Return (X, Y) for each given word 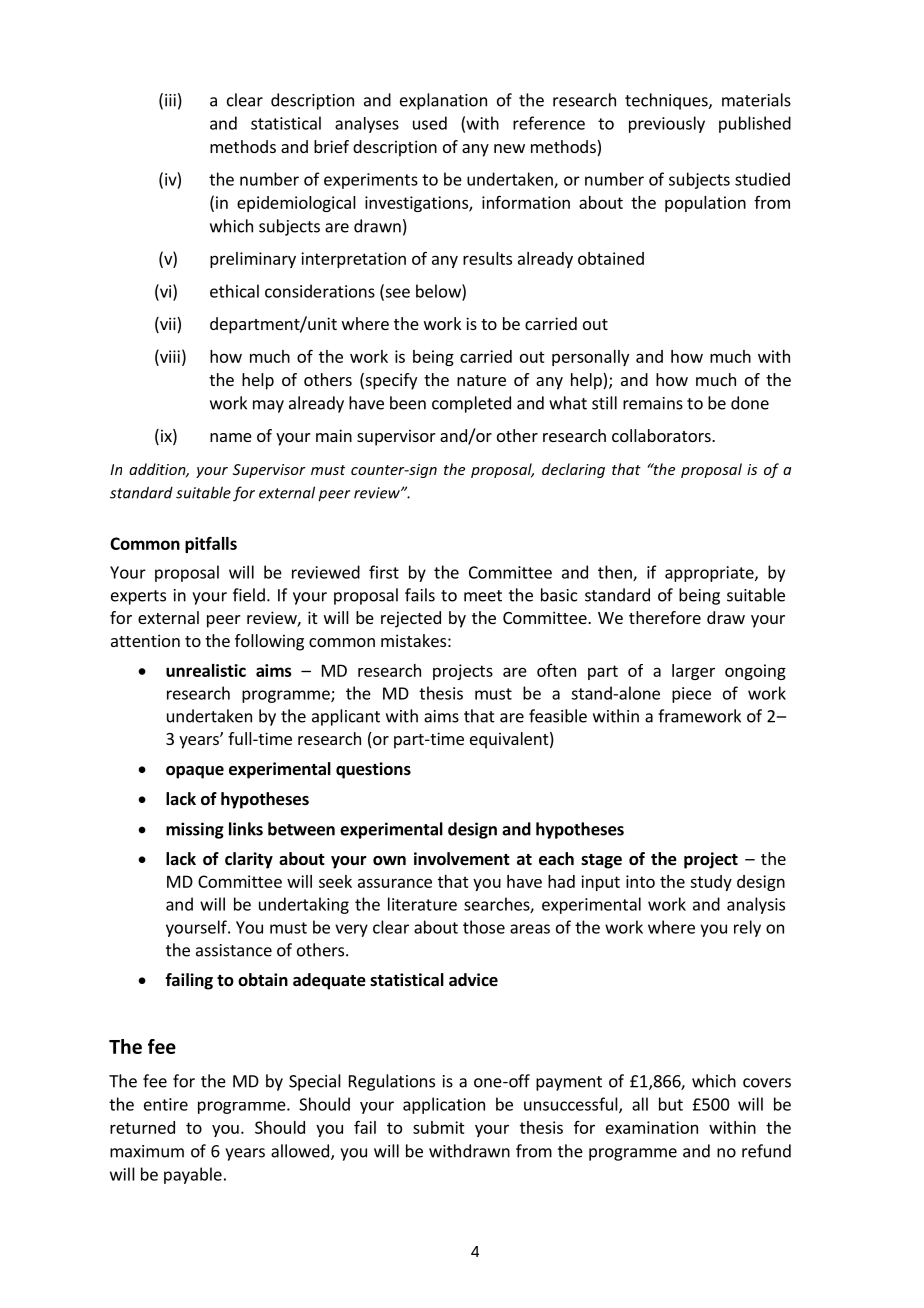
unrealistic (206, 670)
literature (422, 904)
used (430, 123)
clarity (249, 860)
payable (193, 1175)
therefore (665, 617)
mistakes (413, 640)
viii (169, 356)
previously (667, 124)
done (750, 403)
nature (481, 380)
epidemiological (296, 204)
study (711, 883)
